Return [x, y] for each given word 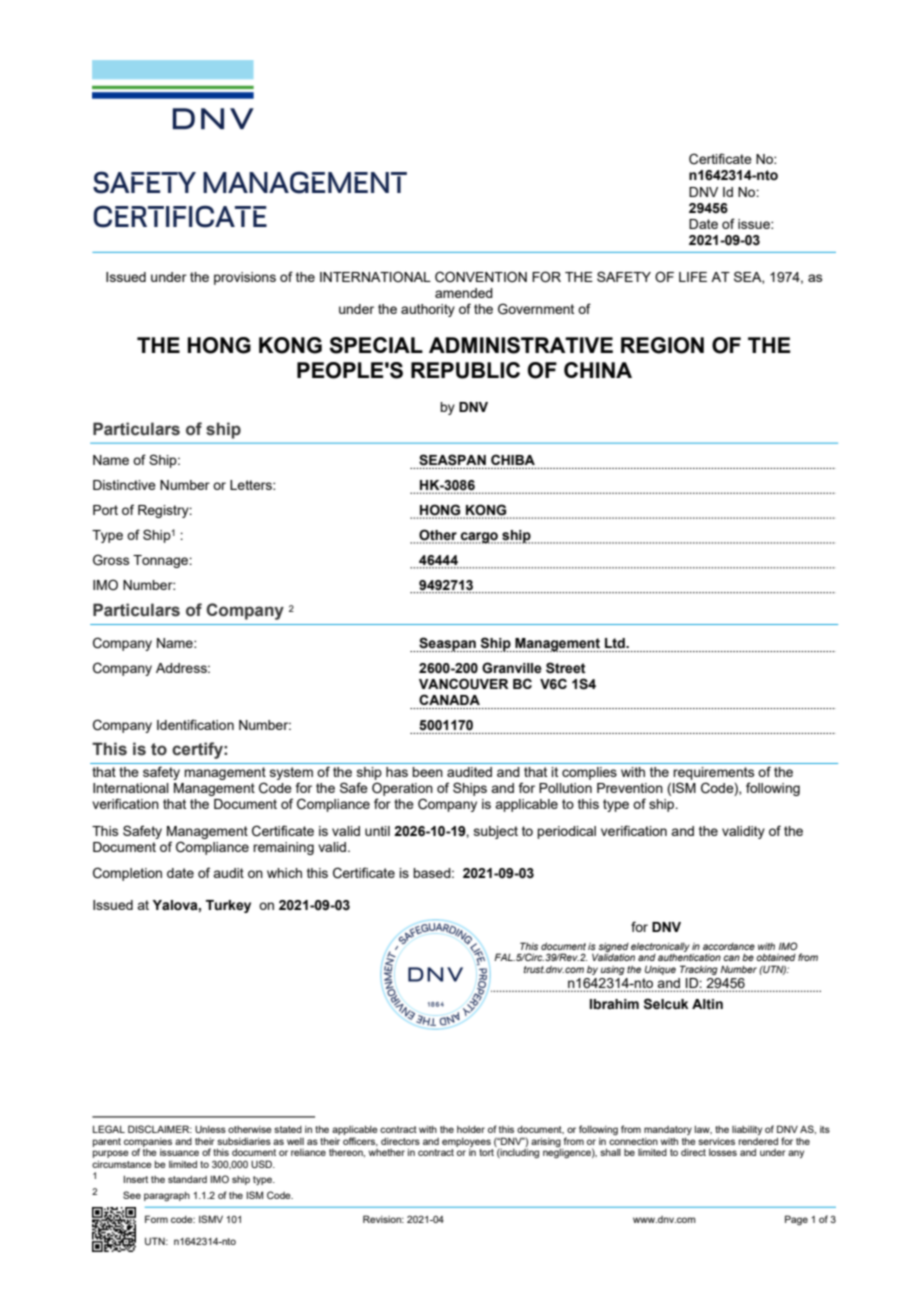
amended [464, 293]
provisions [245, 278]
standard [187, 1179]
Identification [195, 724]
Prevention [630, 788]
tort [486, 1152]
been [427, 772]
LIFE [693, 277]
